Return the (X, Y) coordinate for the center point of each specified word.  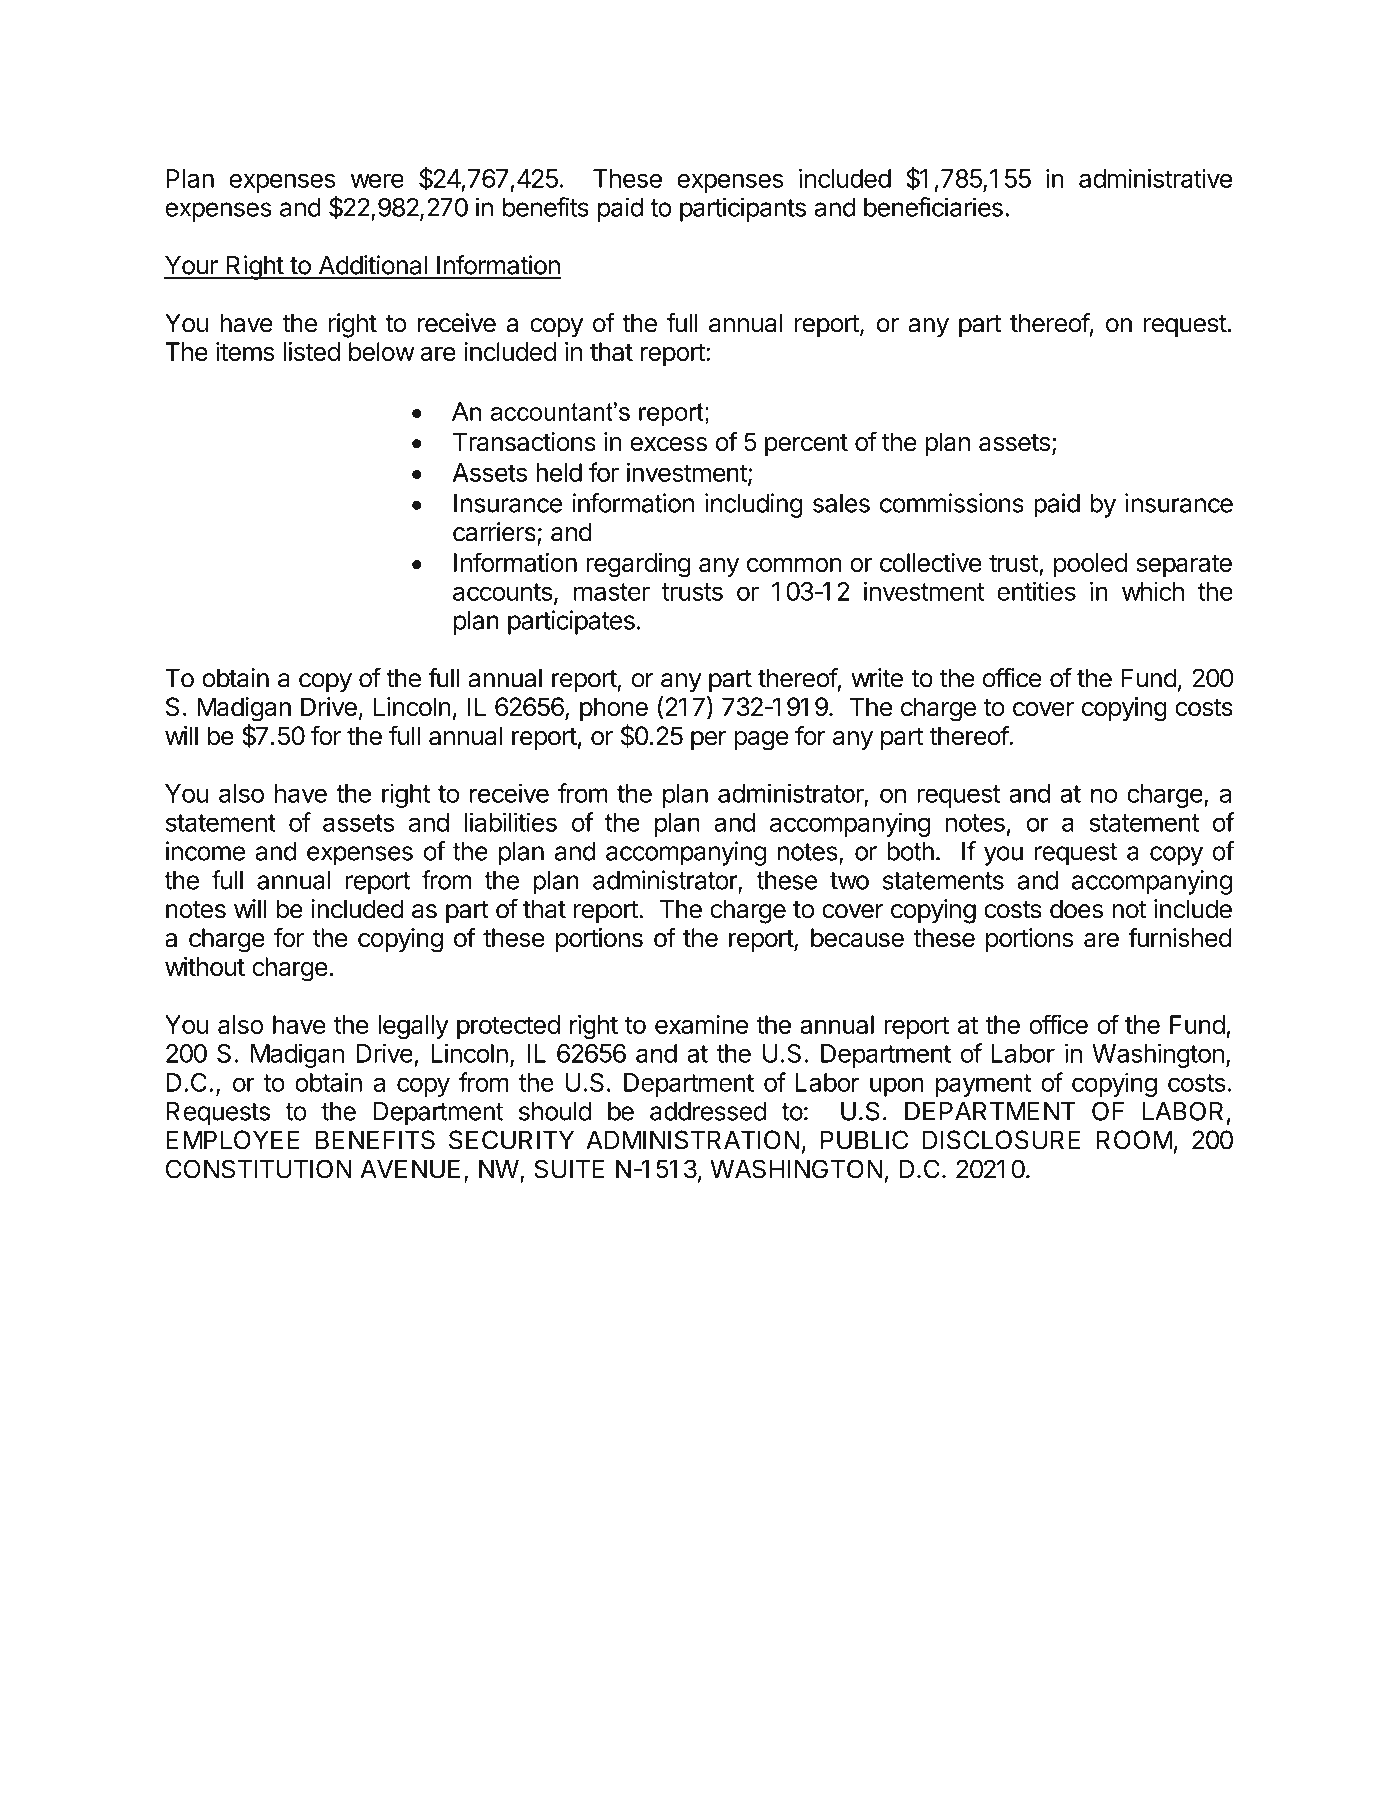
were (377, 180)
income (205, 851)
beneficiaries (933, 207)
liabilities (510, 822)
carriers (495, 533)
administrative (1155, 178)
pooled (1090, 565)
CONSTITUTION (259, 1169)
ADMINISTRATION (692, 1140)
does (1076, 909)
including (754, 505)
